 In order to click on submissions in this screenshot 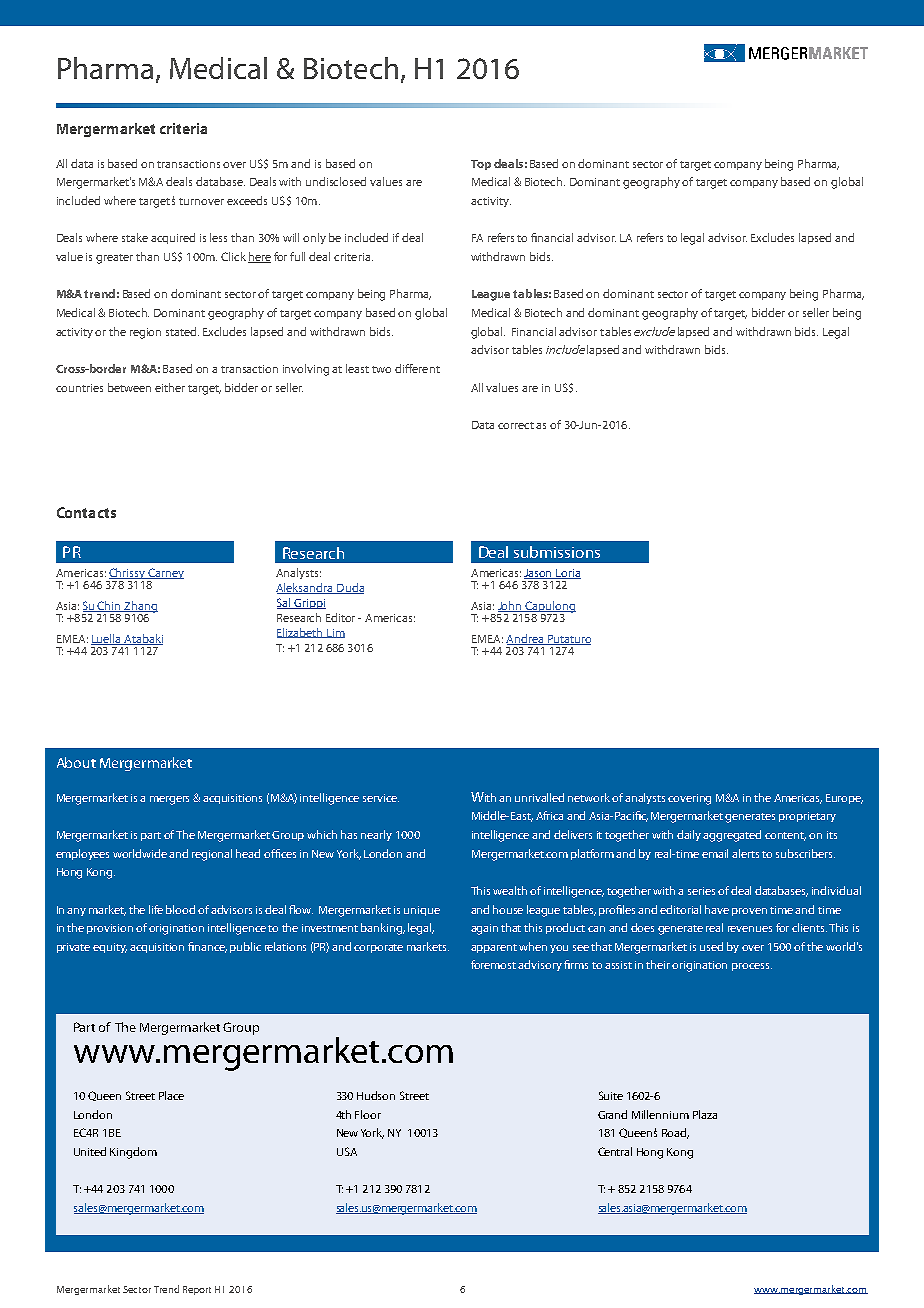, I will do `click(557, 552)`.
